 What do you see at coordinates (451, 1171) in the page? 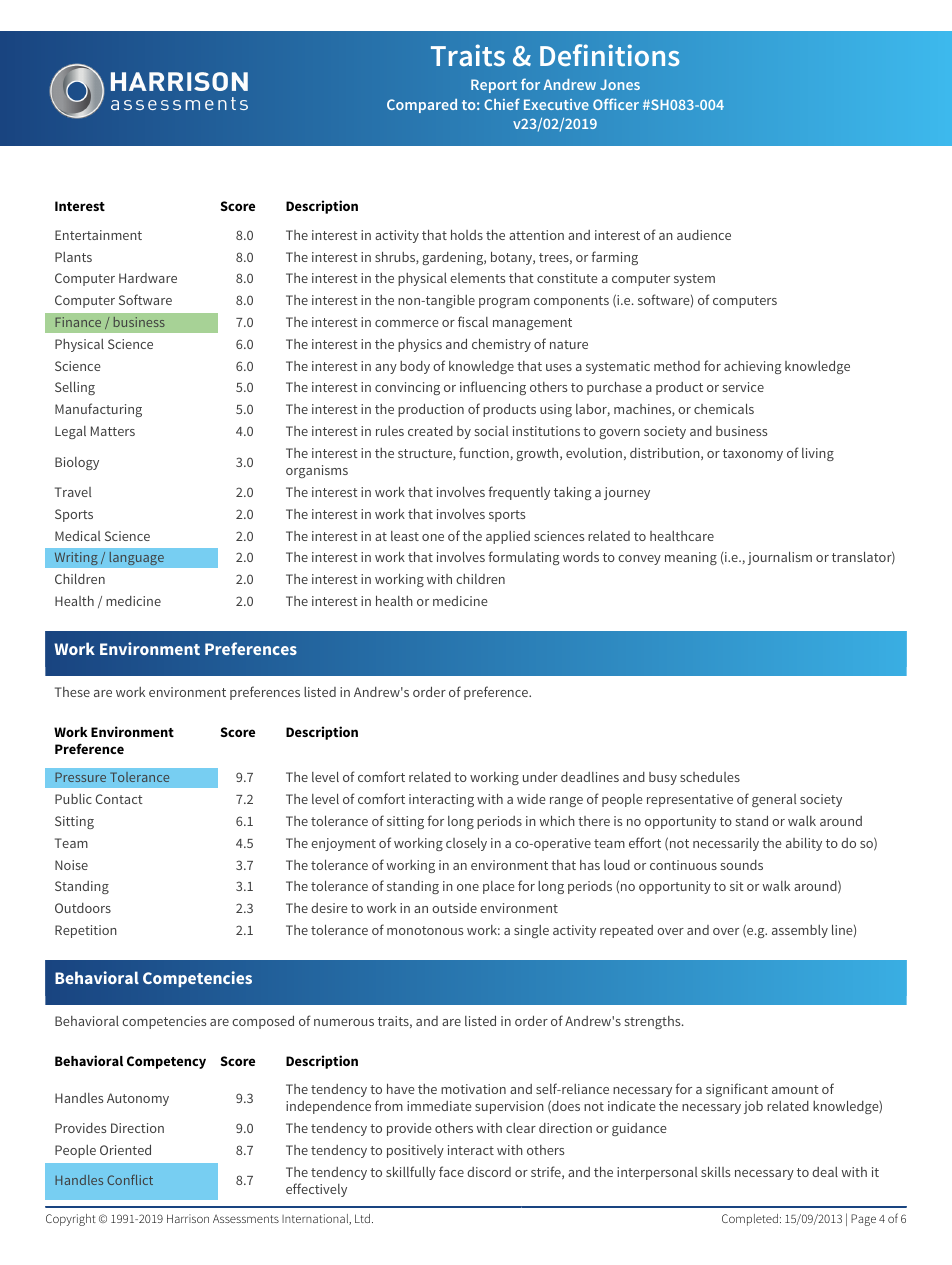
I see `face` at bounding box center [451, 1171].
